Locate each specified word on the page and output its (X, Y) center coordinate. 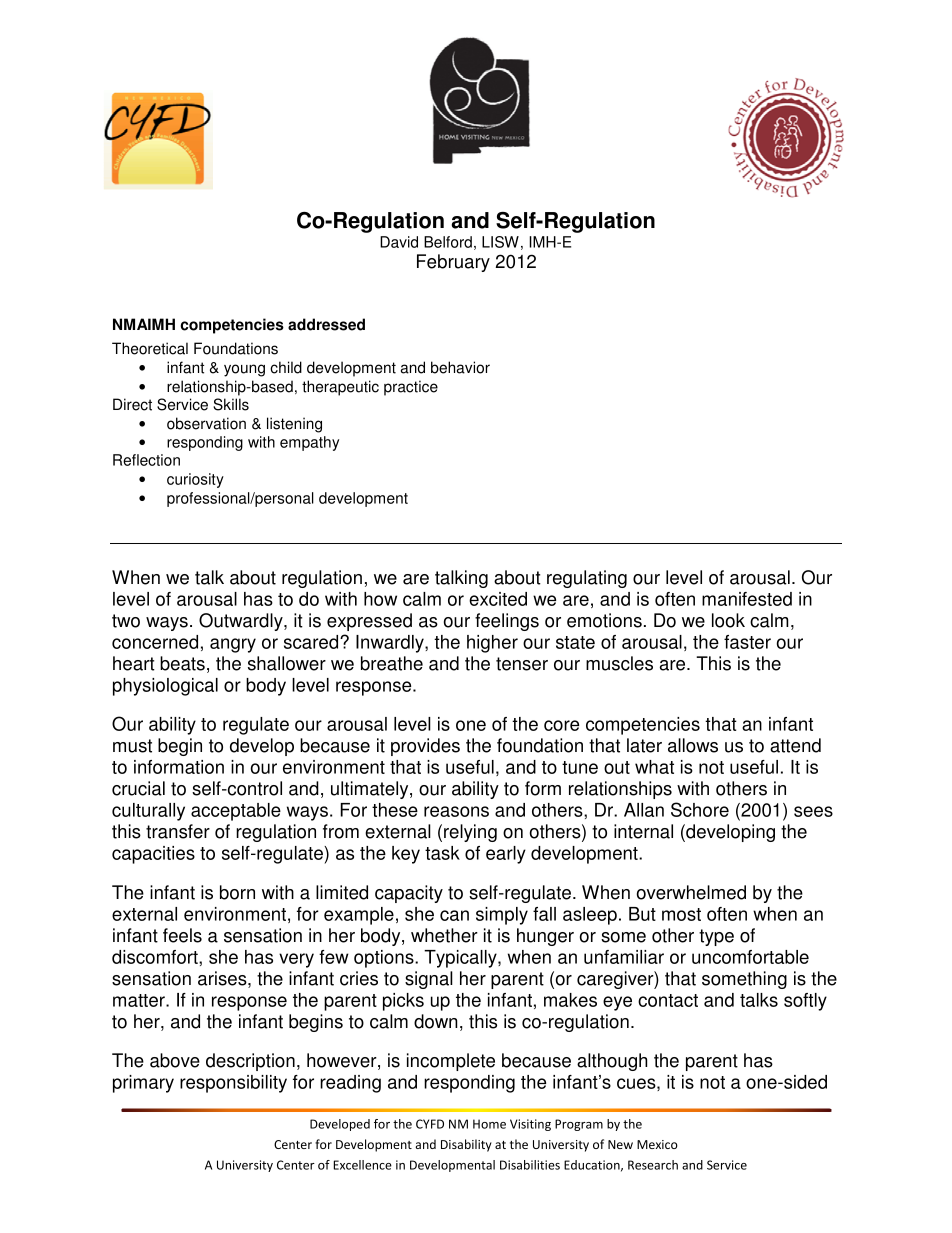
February (453, 263)
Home (489, 1124)
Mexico (657, 1144)
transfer (178, 831)
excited (498, 599)
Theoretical (150, 348)
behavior (460, 367)
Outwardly (242, 622)
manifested (747, 599)
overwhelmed (691, 892)
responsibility (233, 1084)
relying (470, 833)
